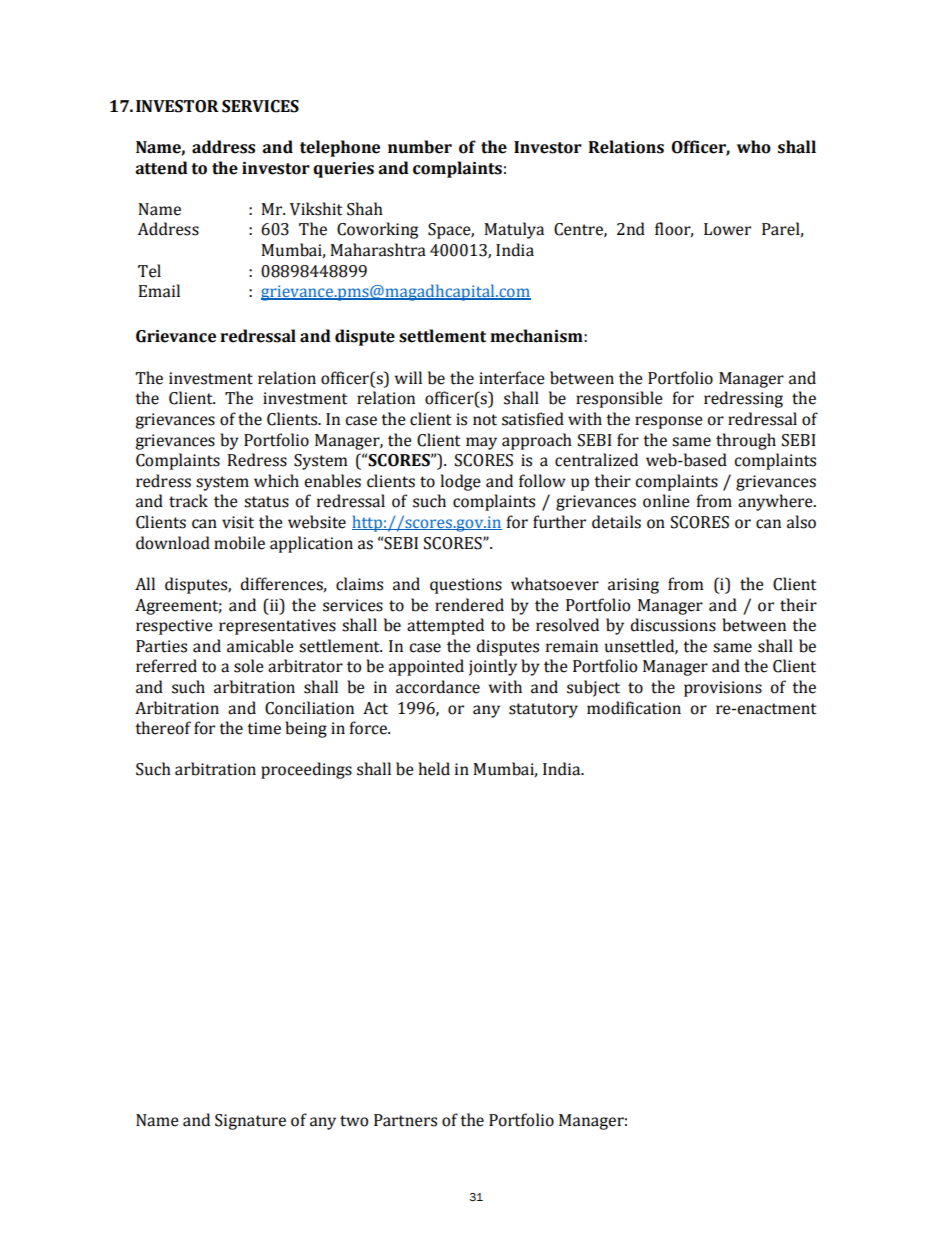 The image size is (952, 1233). Describe the element at coordinates (161, 168) in the page. I see `attend` at that location.
